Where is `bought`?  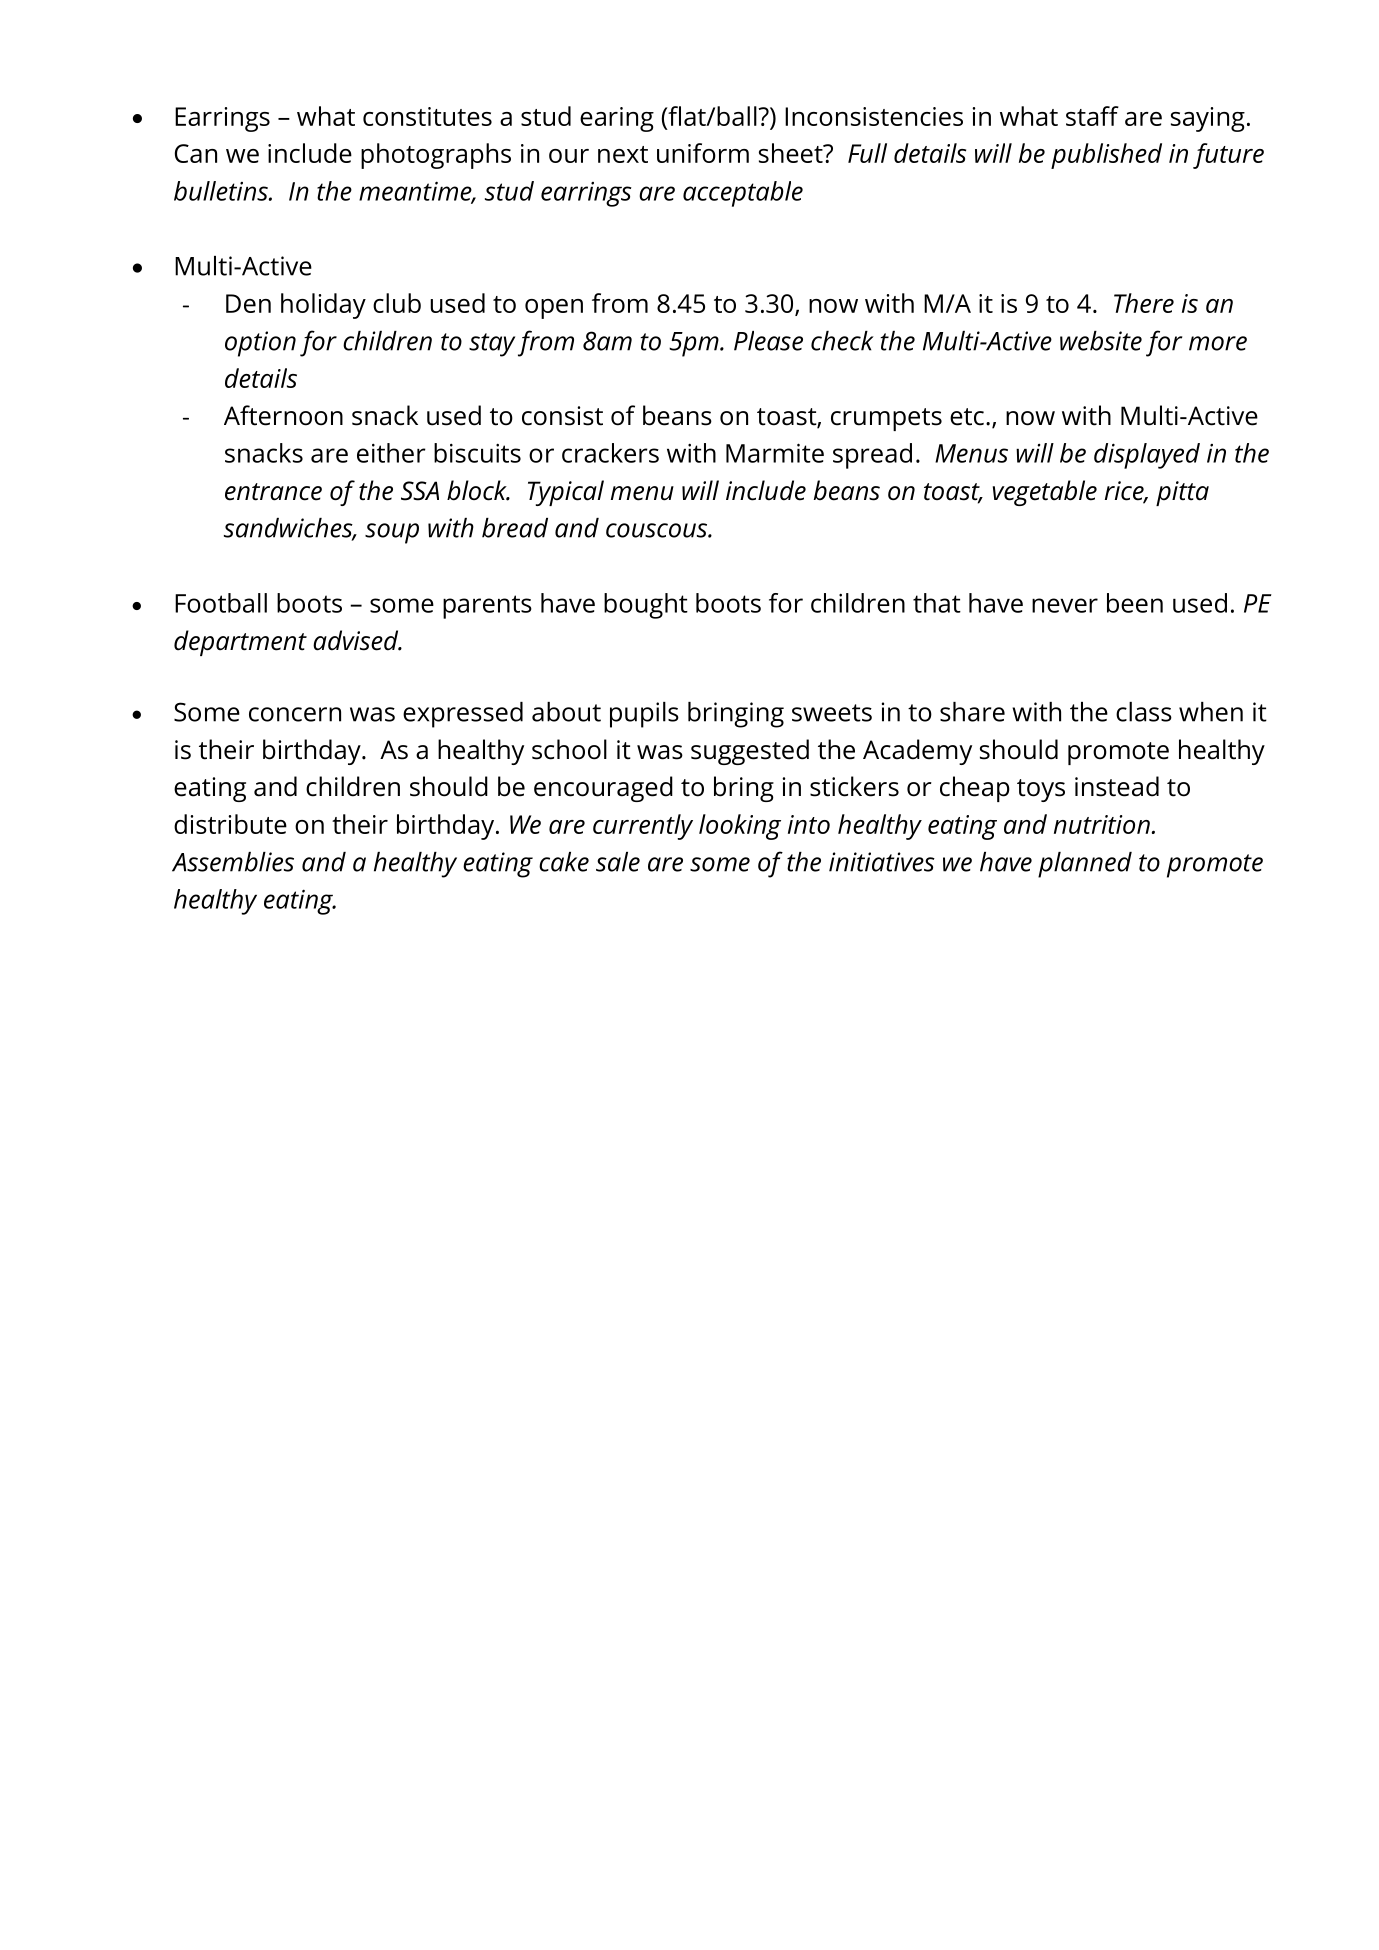 bought is located at coordinates (646, 606).
